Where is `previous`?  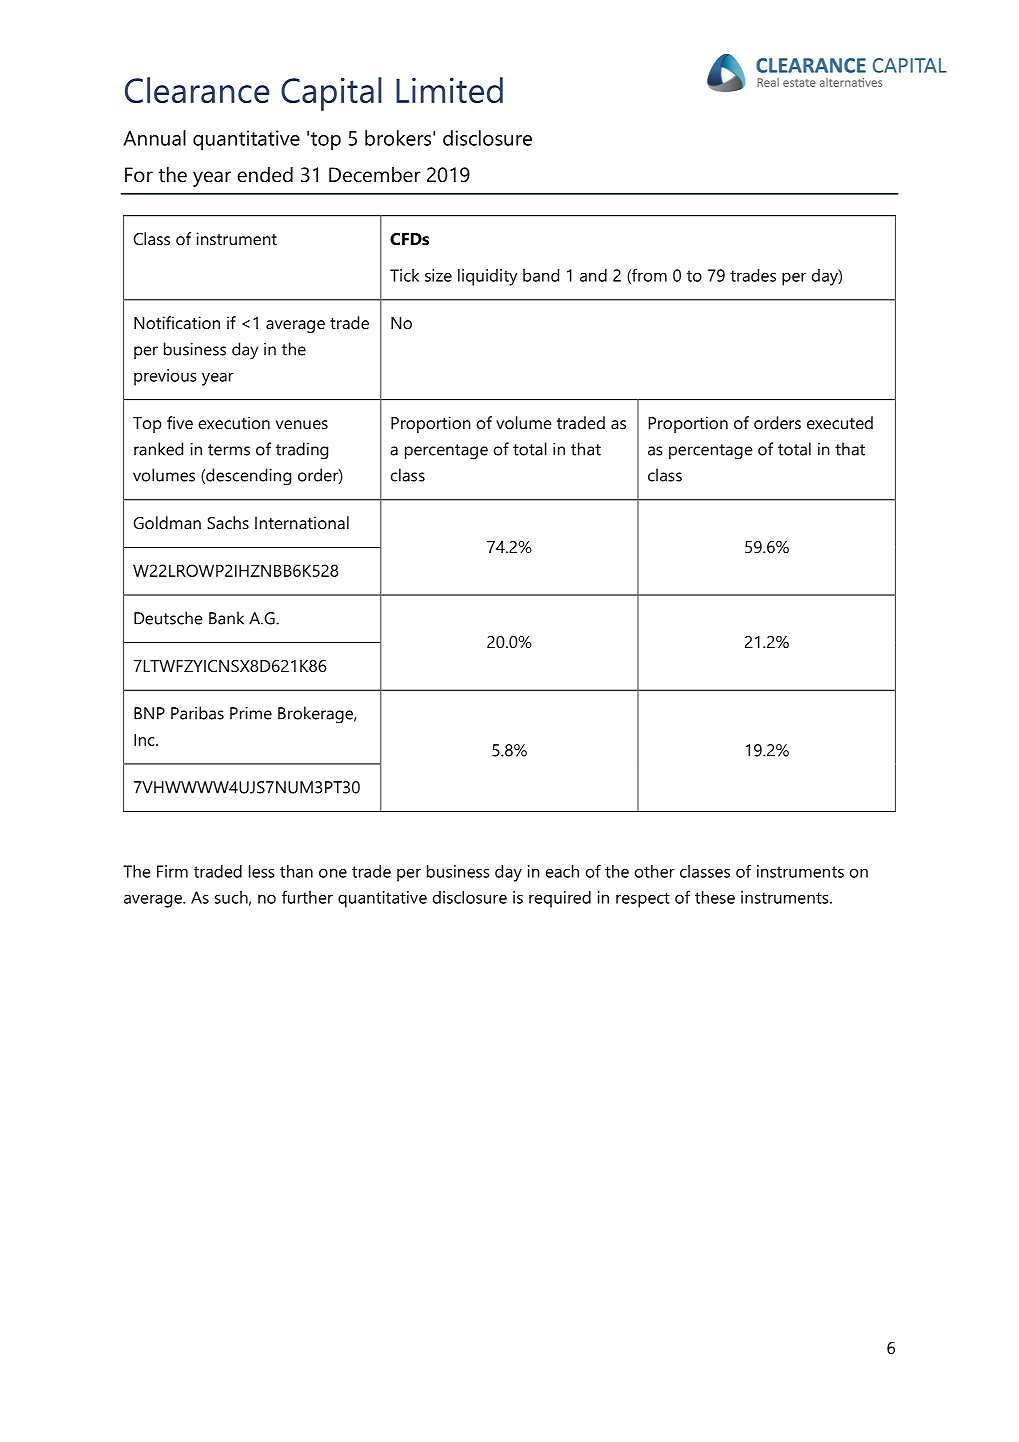 previous is located at coordinates (165, 377).
